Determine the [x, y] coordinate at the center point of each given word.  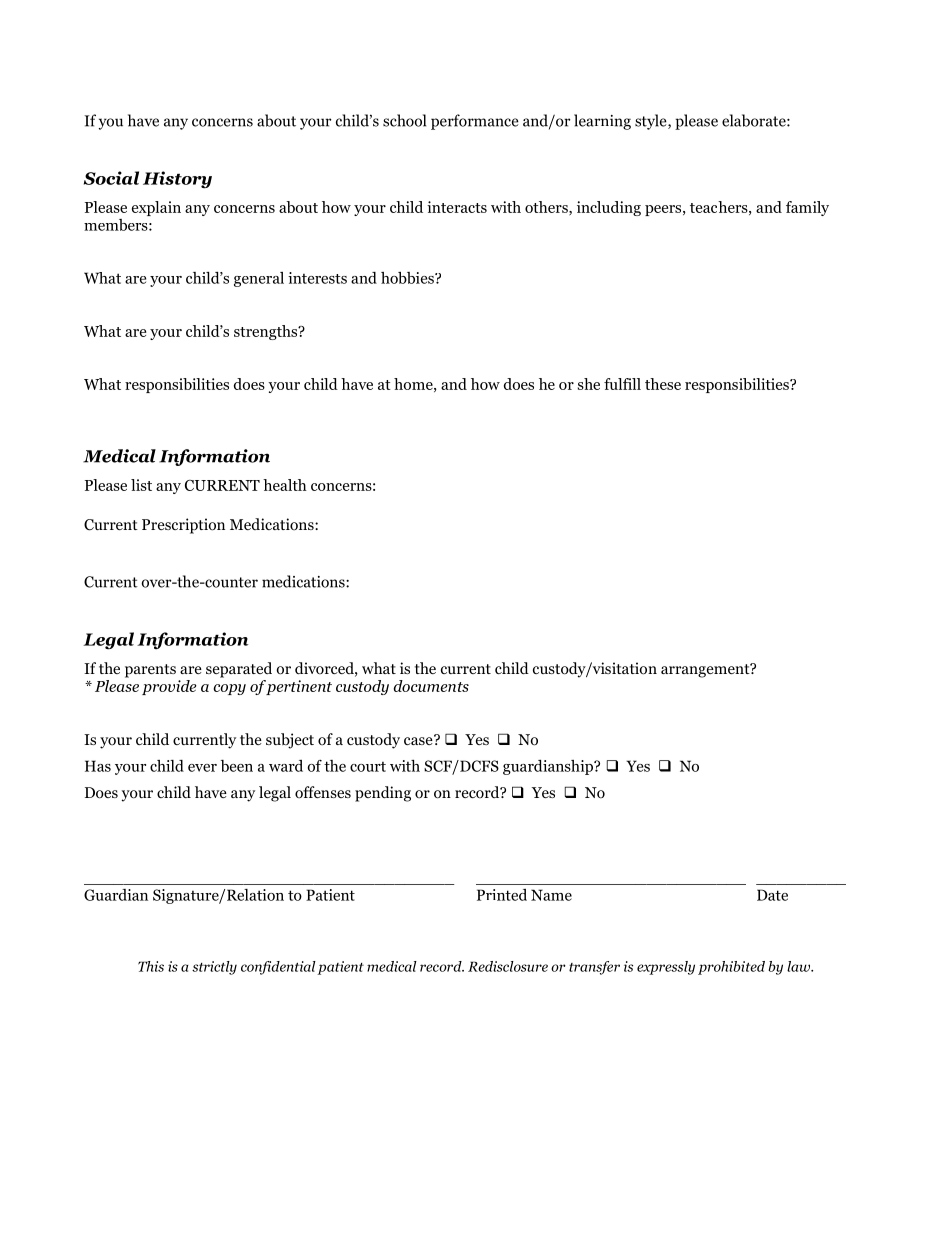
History [177, 180]
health [285, 485]
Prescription [183, 526]
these [663, 384]
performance [475, 122]
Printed [502, 895]
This [151, 966]
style [652, 122]
